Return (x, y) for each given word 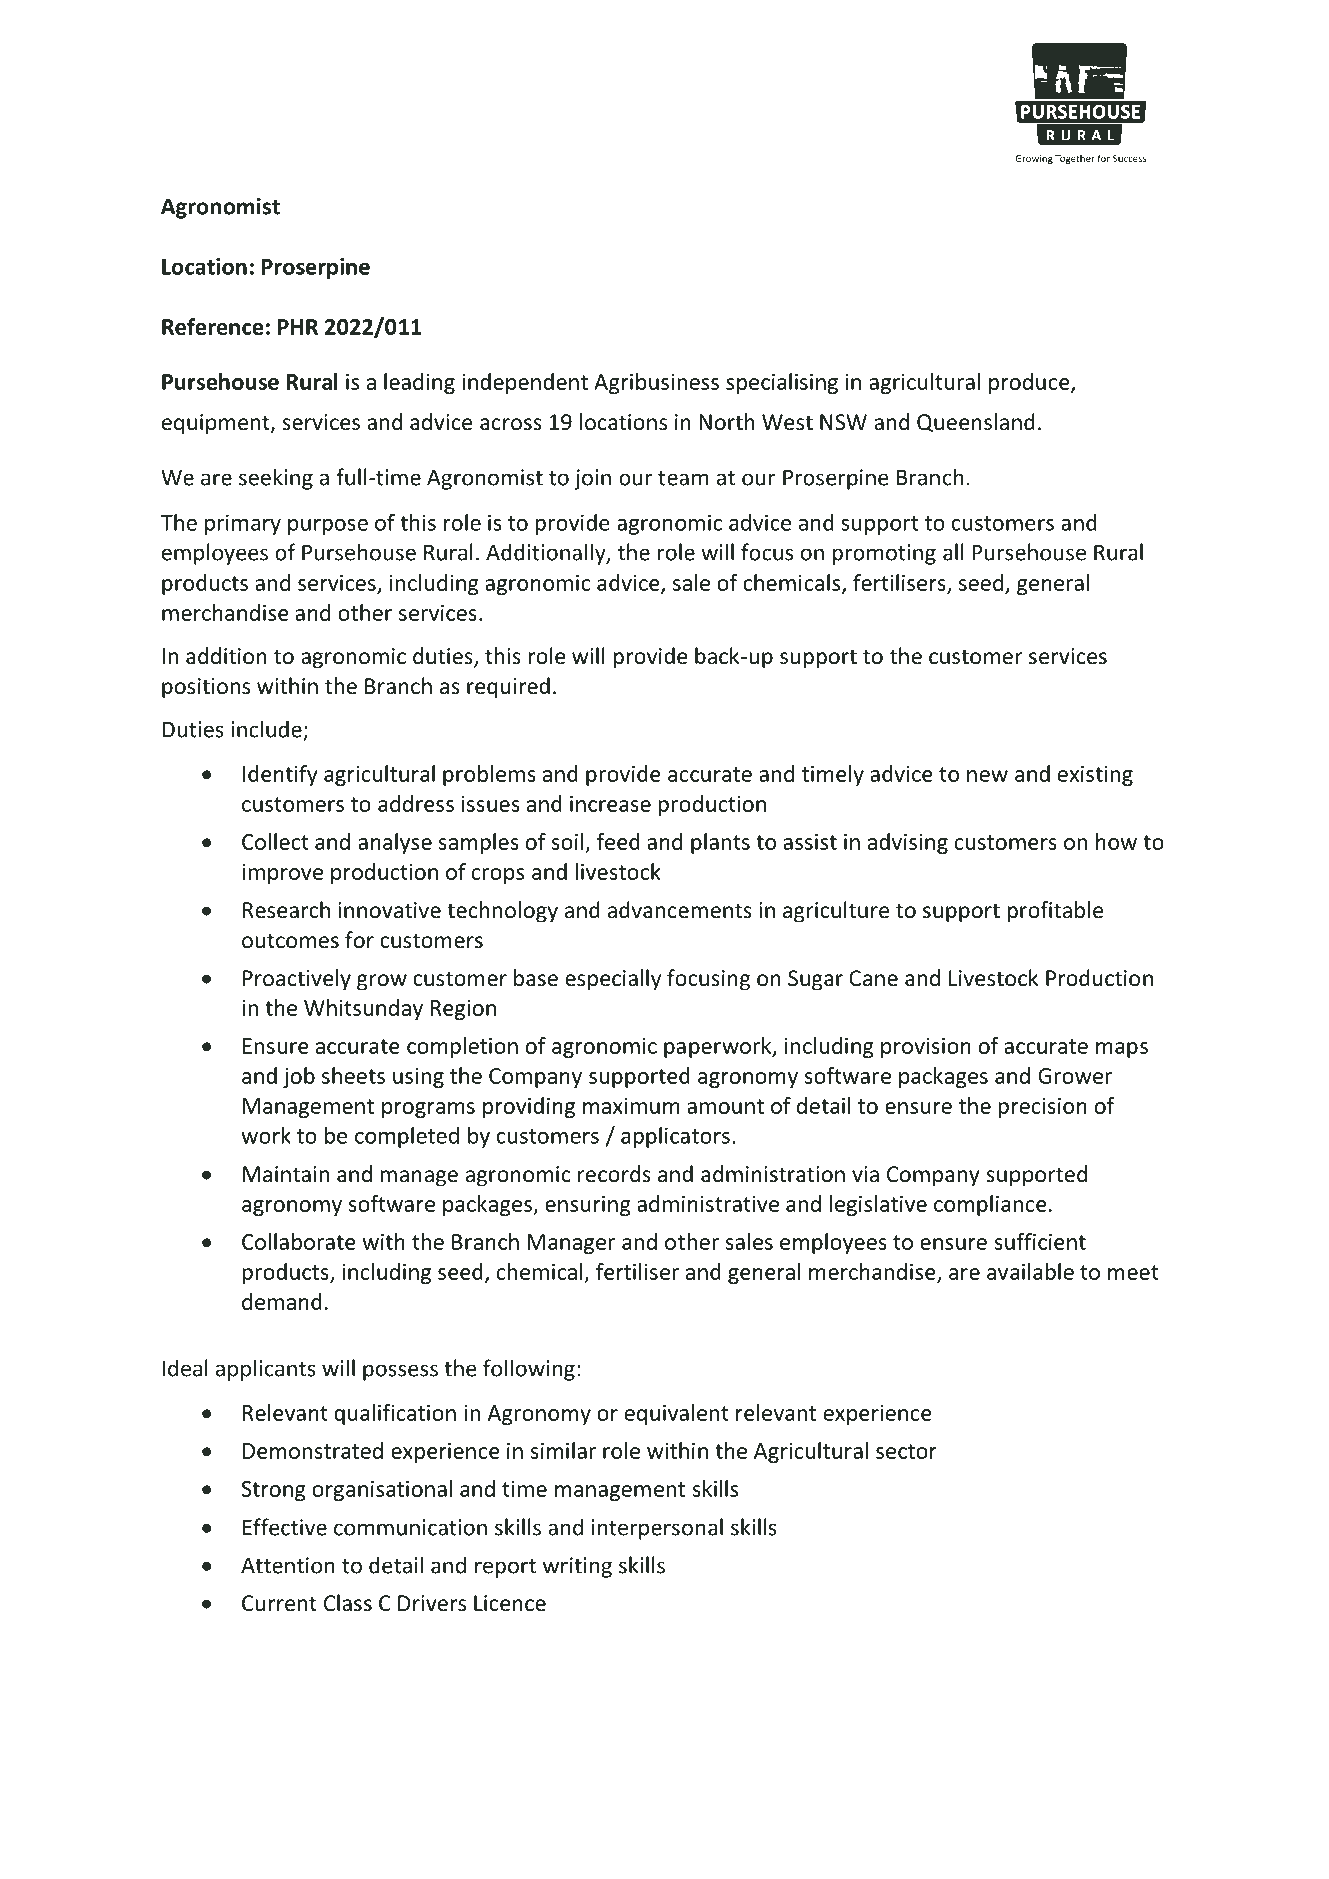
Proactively (297, 980)
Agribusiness (656, 383)
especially (613, 980)
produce (1030, 383)
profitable (1055, 912)
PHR (298, 327)
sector (906, 1451)
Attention (288, 1565)
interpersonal (657, 1529)
